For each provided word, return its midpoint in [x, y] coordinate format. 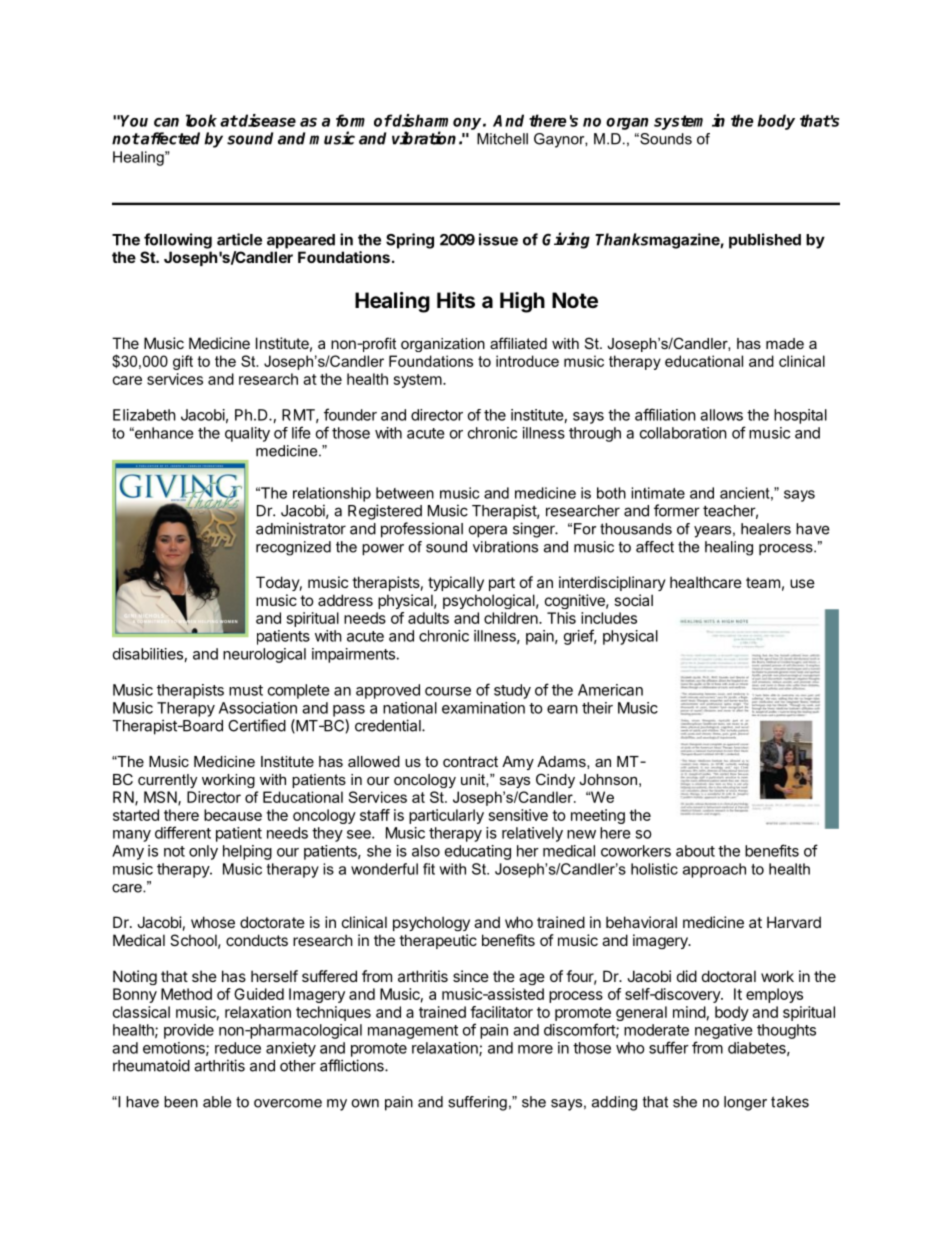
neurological [264, 655]
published [765, 241]
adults [428, 618]
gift [183, 362]
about [695, 851]
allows [721, 415]
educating [478, 852]
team [763, 582]
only [203, 852]
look [201, 120]
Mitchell [502, 139]
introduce [527, 361]
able [217, 1102]
